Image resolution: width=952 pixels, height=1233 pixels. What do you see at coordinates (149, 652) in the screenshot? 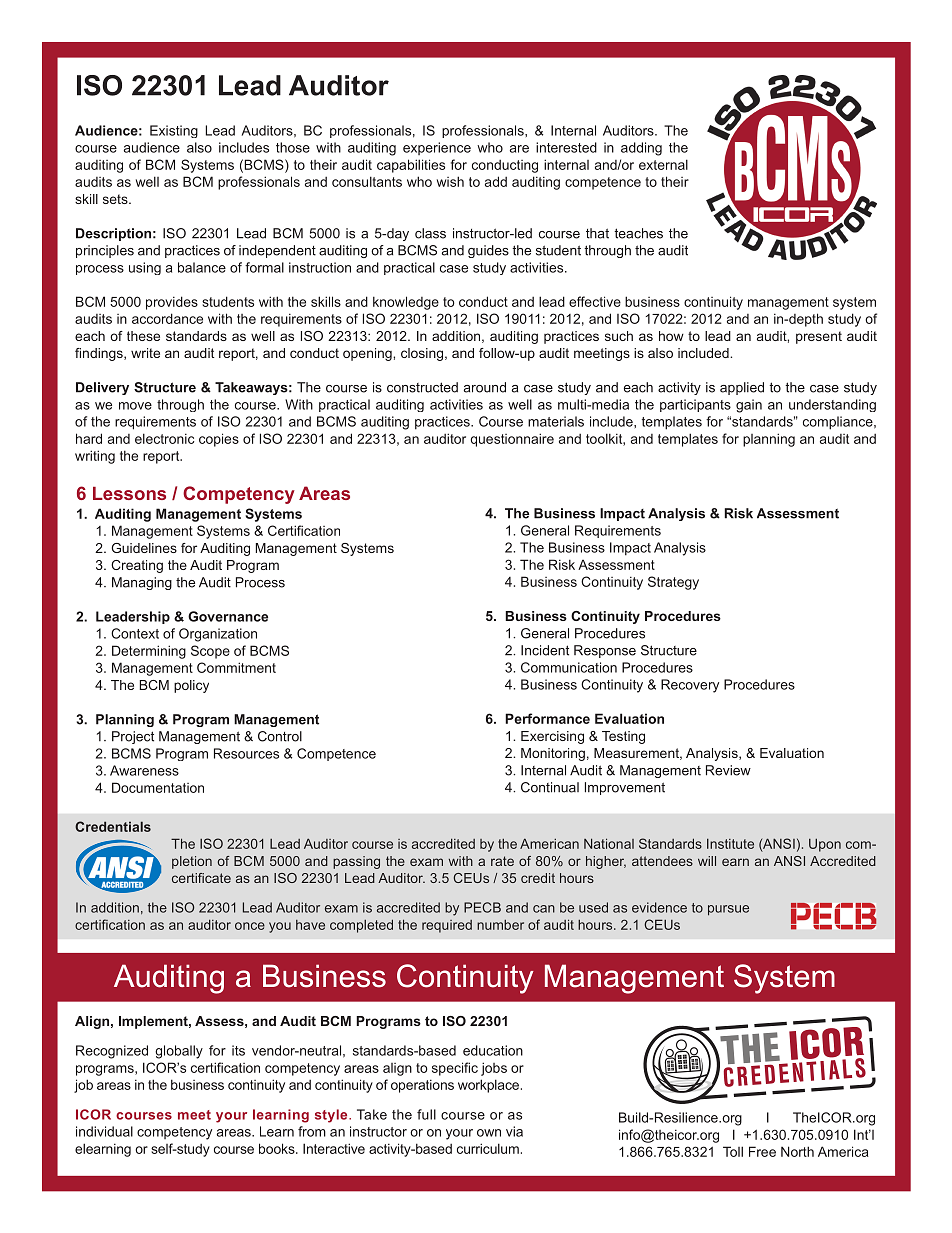
I see `Determining` at bounding box center [149, 652].
